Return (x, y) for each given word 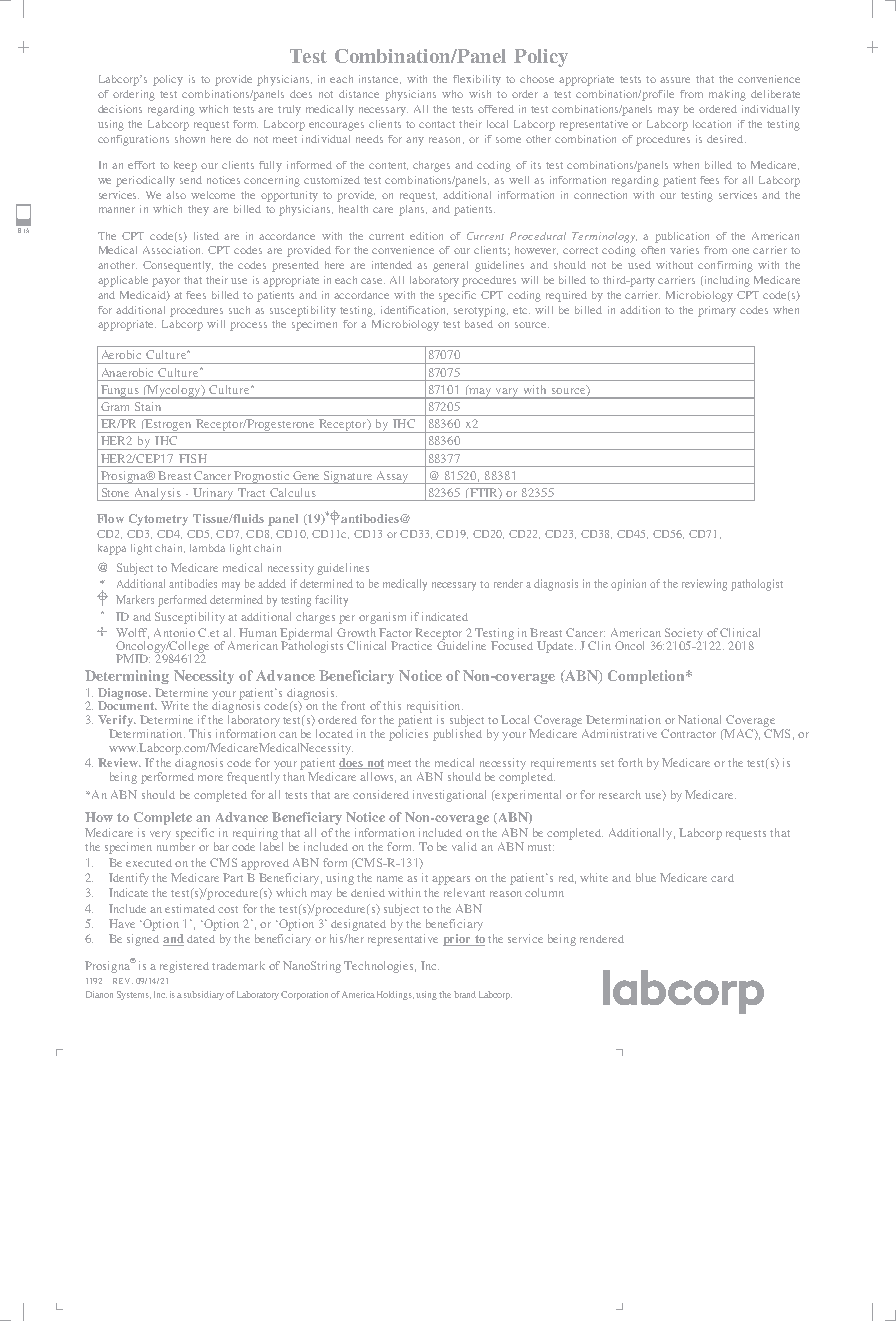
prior (458, 940)
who (452, 94)
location (712, 124)
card (722, 878)
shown (190, 139)
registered (184, 967)
